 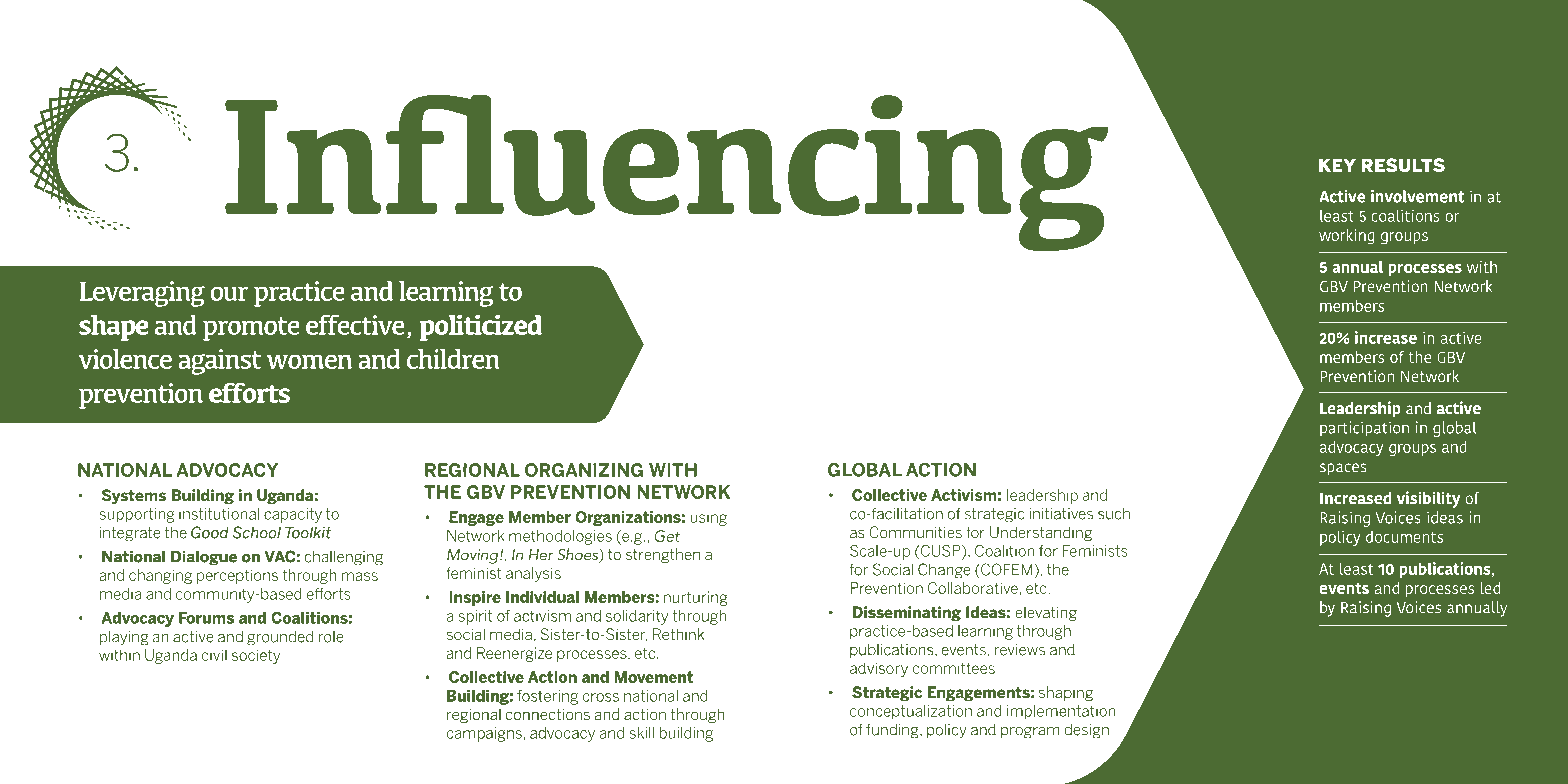 I want to click on KEY, so click(x=1337, y=165).
